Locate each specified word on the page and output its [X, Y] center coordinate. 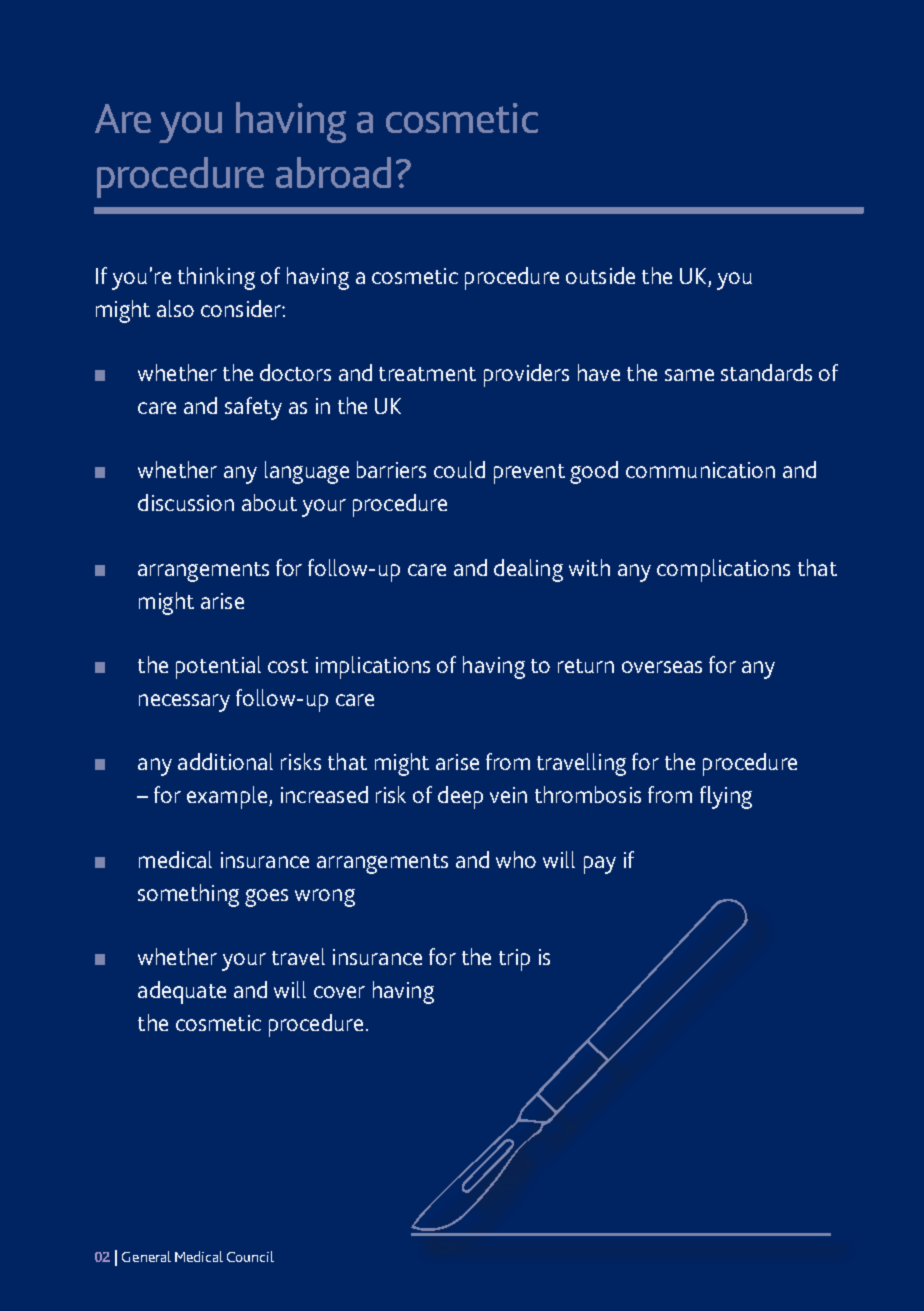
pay [600, 865]
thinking [216, 278]
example [227, 797]
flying [726, 797]
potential [218, 667]
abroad [333, 172]
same [689, 375]
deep [460, 797]
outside [600, 275]
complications [723, 570]
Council [250, 1256]
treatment [427, 374]
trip [514, 960]
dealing [528, 570]
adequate [182, 992]
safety [253, 408]
